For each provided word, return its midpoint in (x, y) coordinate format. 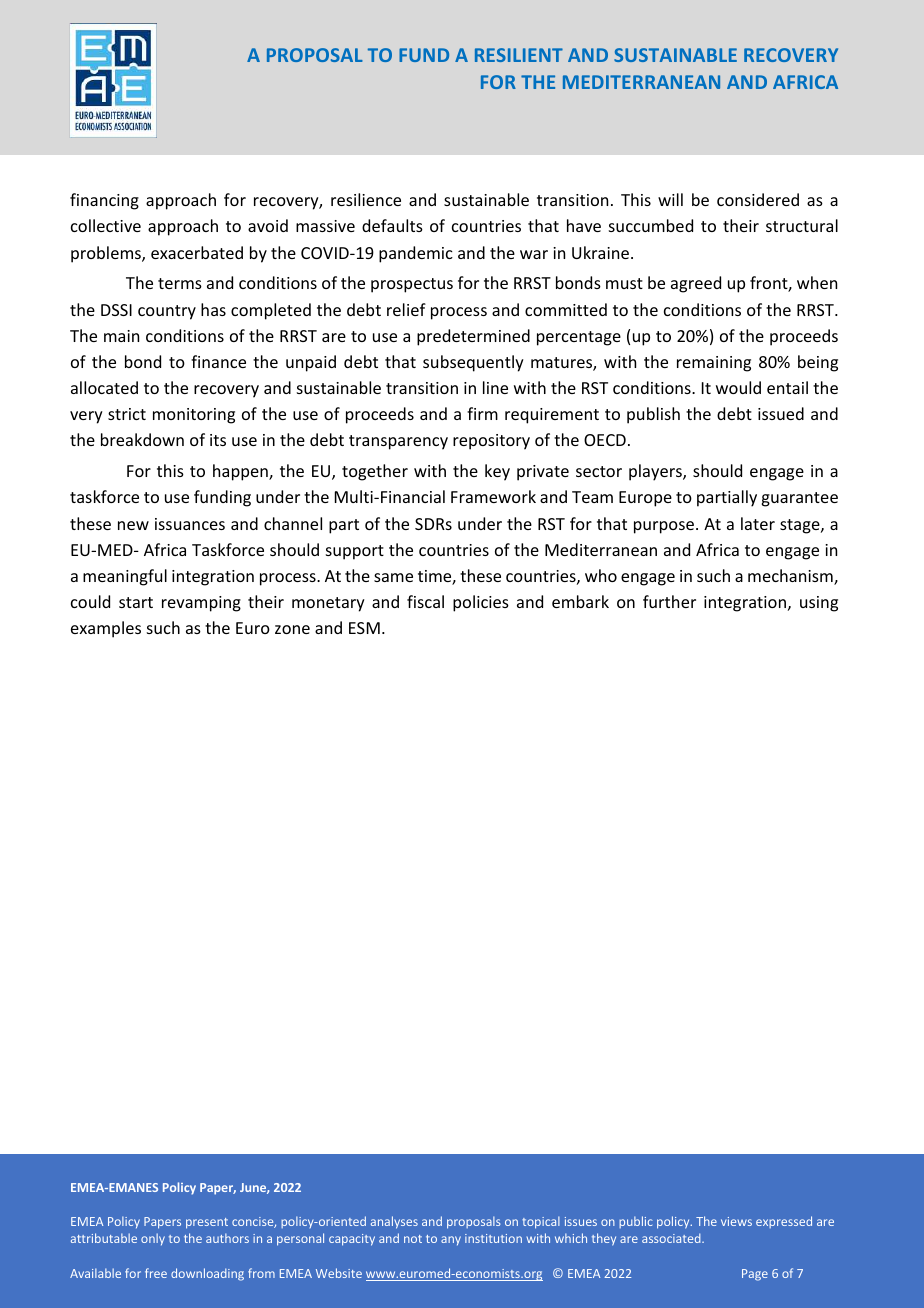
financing (104, 201)
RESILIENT (519, 55)
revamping (201, 604)
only (153, 1239)
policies (481, 603)
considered (758, 199)
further (669, 601)
